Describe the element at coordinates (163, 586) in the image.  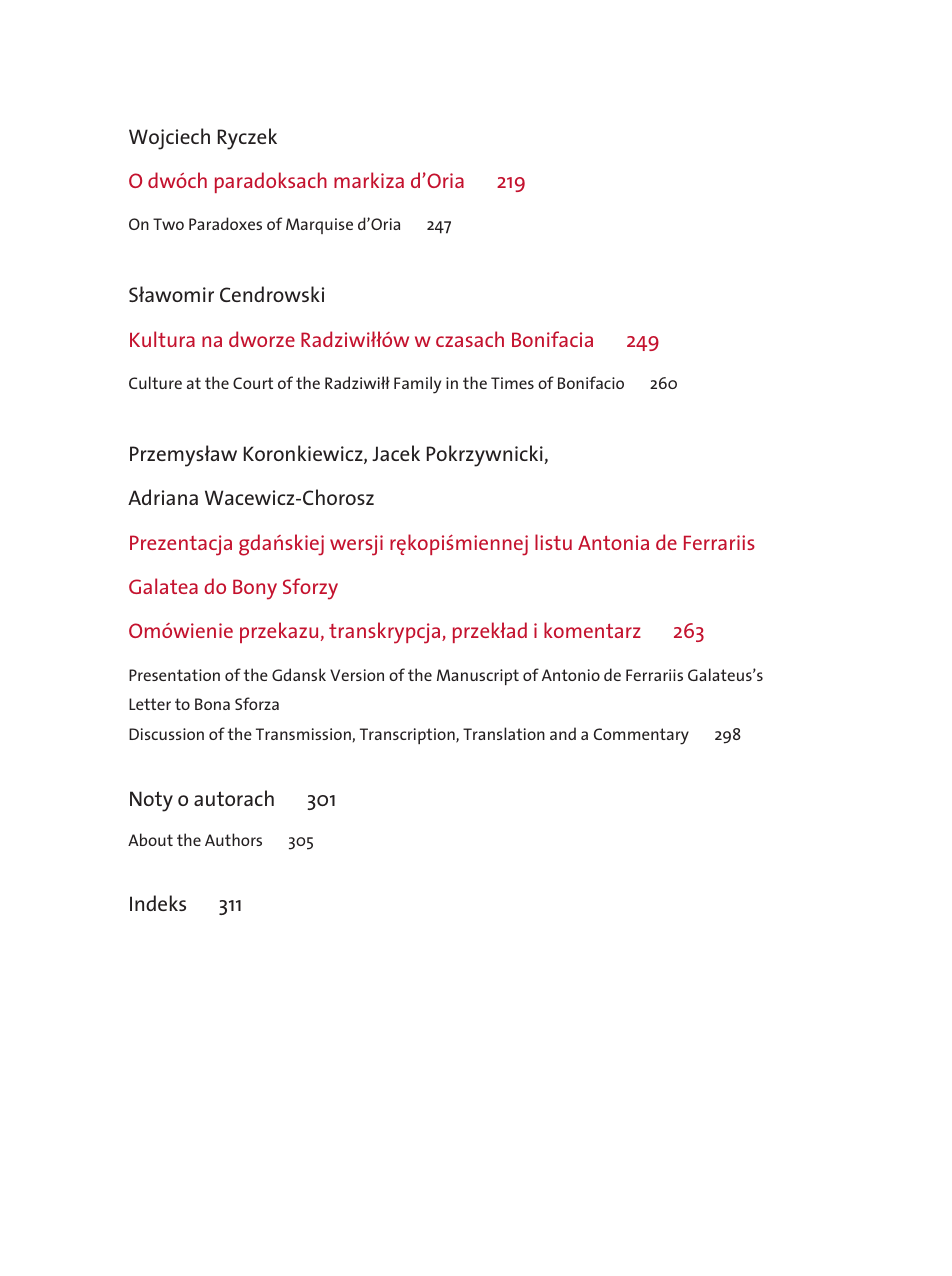
I see `Galatea` at that location.
